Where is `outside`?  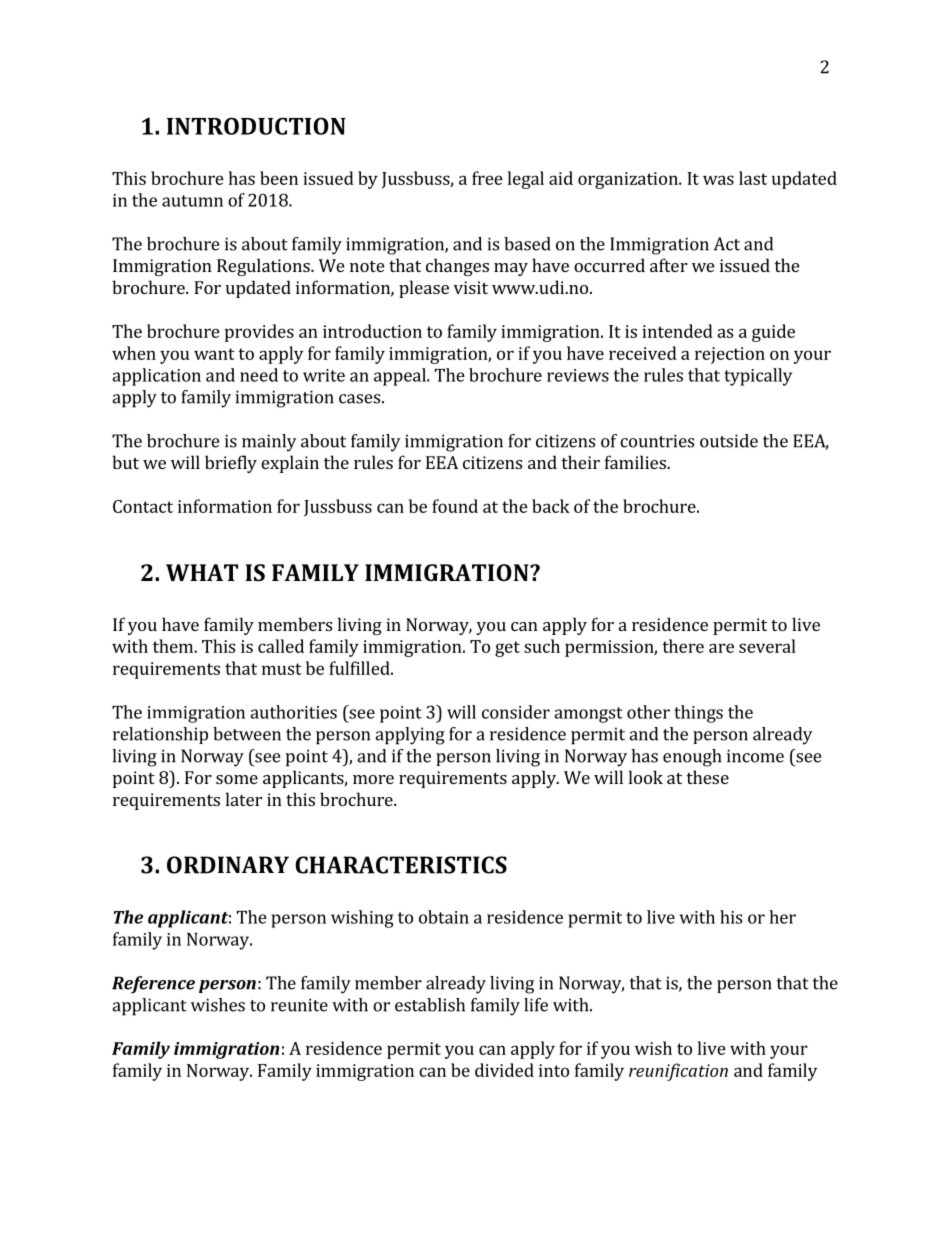 outside is located at coordinates (729, 441).
